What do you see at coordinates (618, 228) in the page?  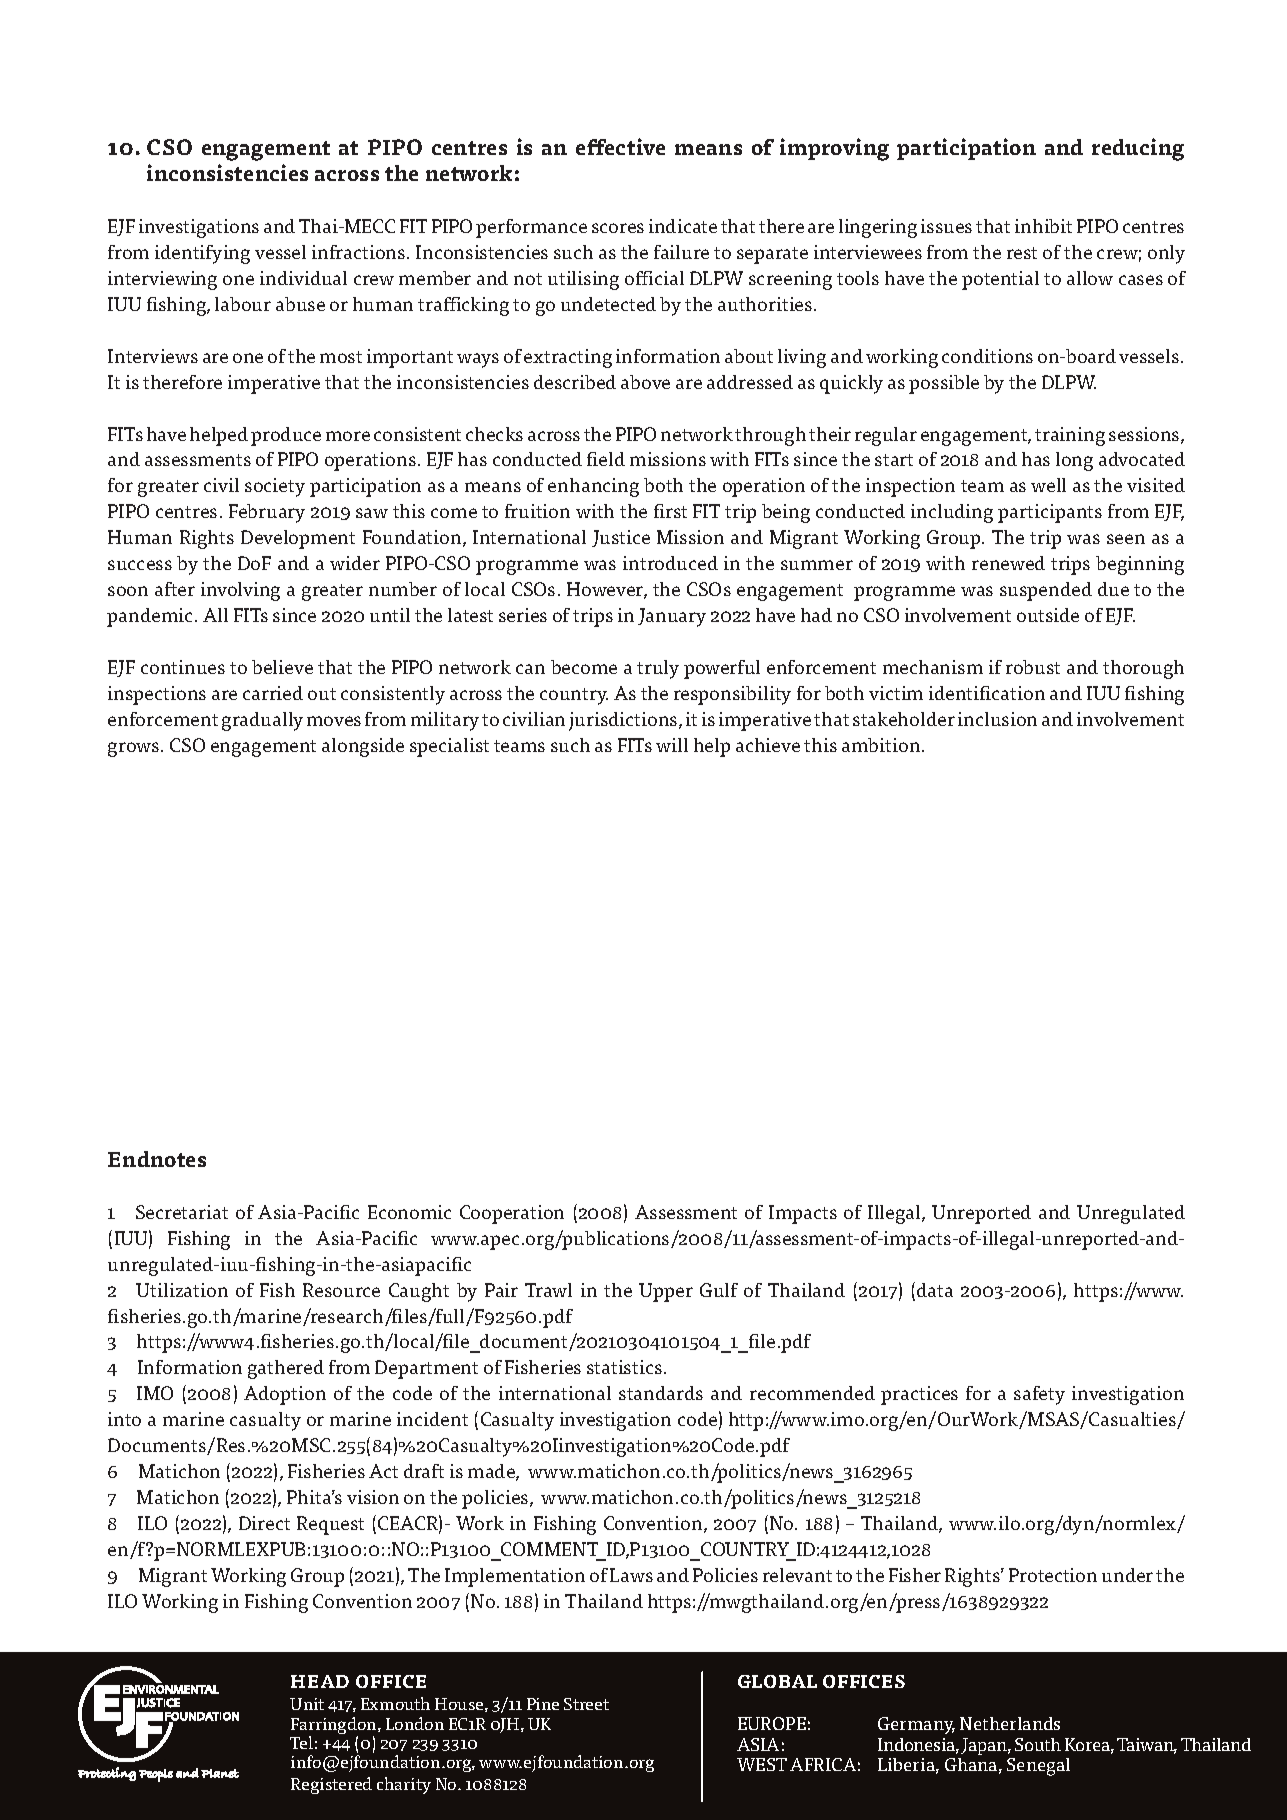 I see `scores` at bounding box center [618, 228].
